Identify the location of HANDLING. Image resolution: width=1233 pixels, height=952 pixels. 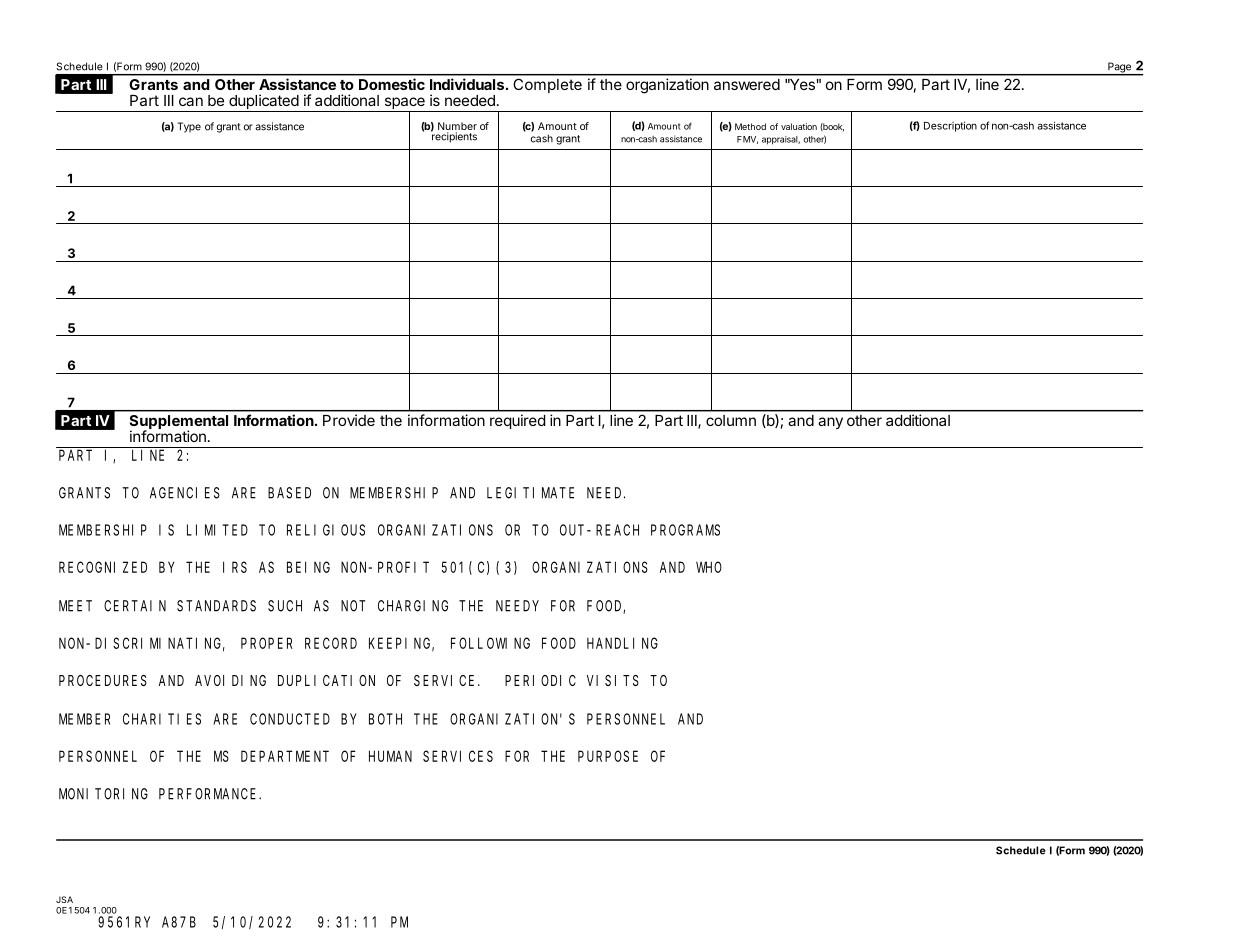
(622, 643).
